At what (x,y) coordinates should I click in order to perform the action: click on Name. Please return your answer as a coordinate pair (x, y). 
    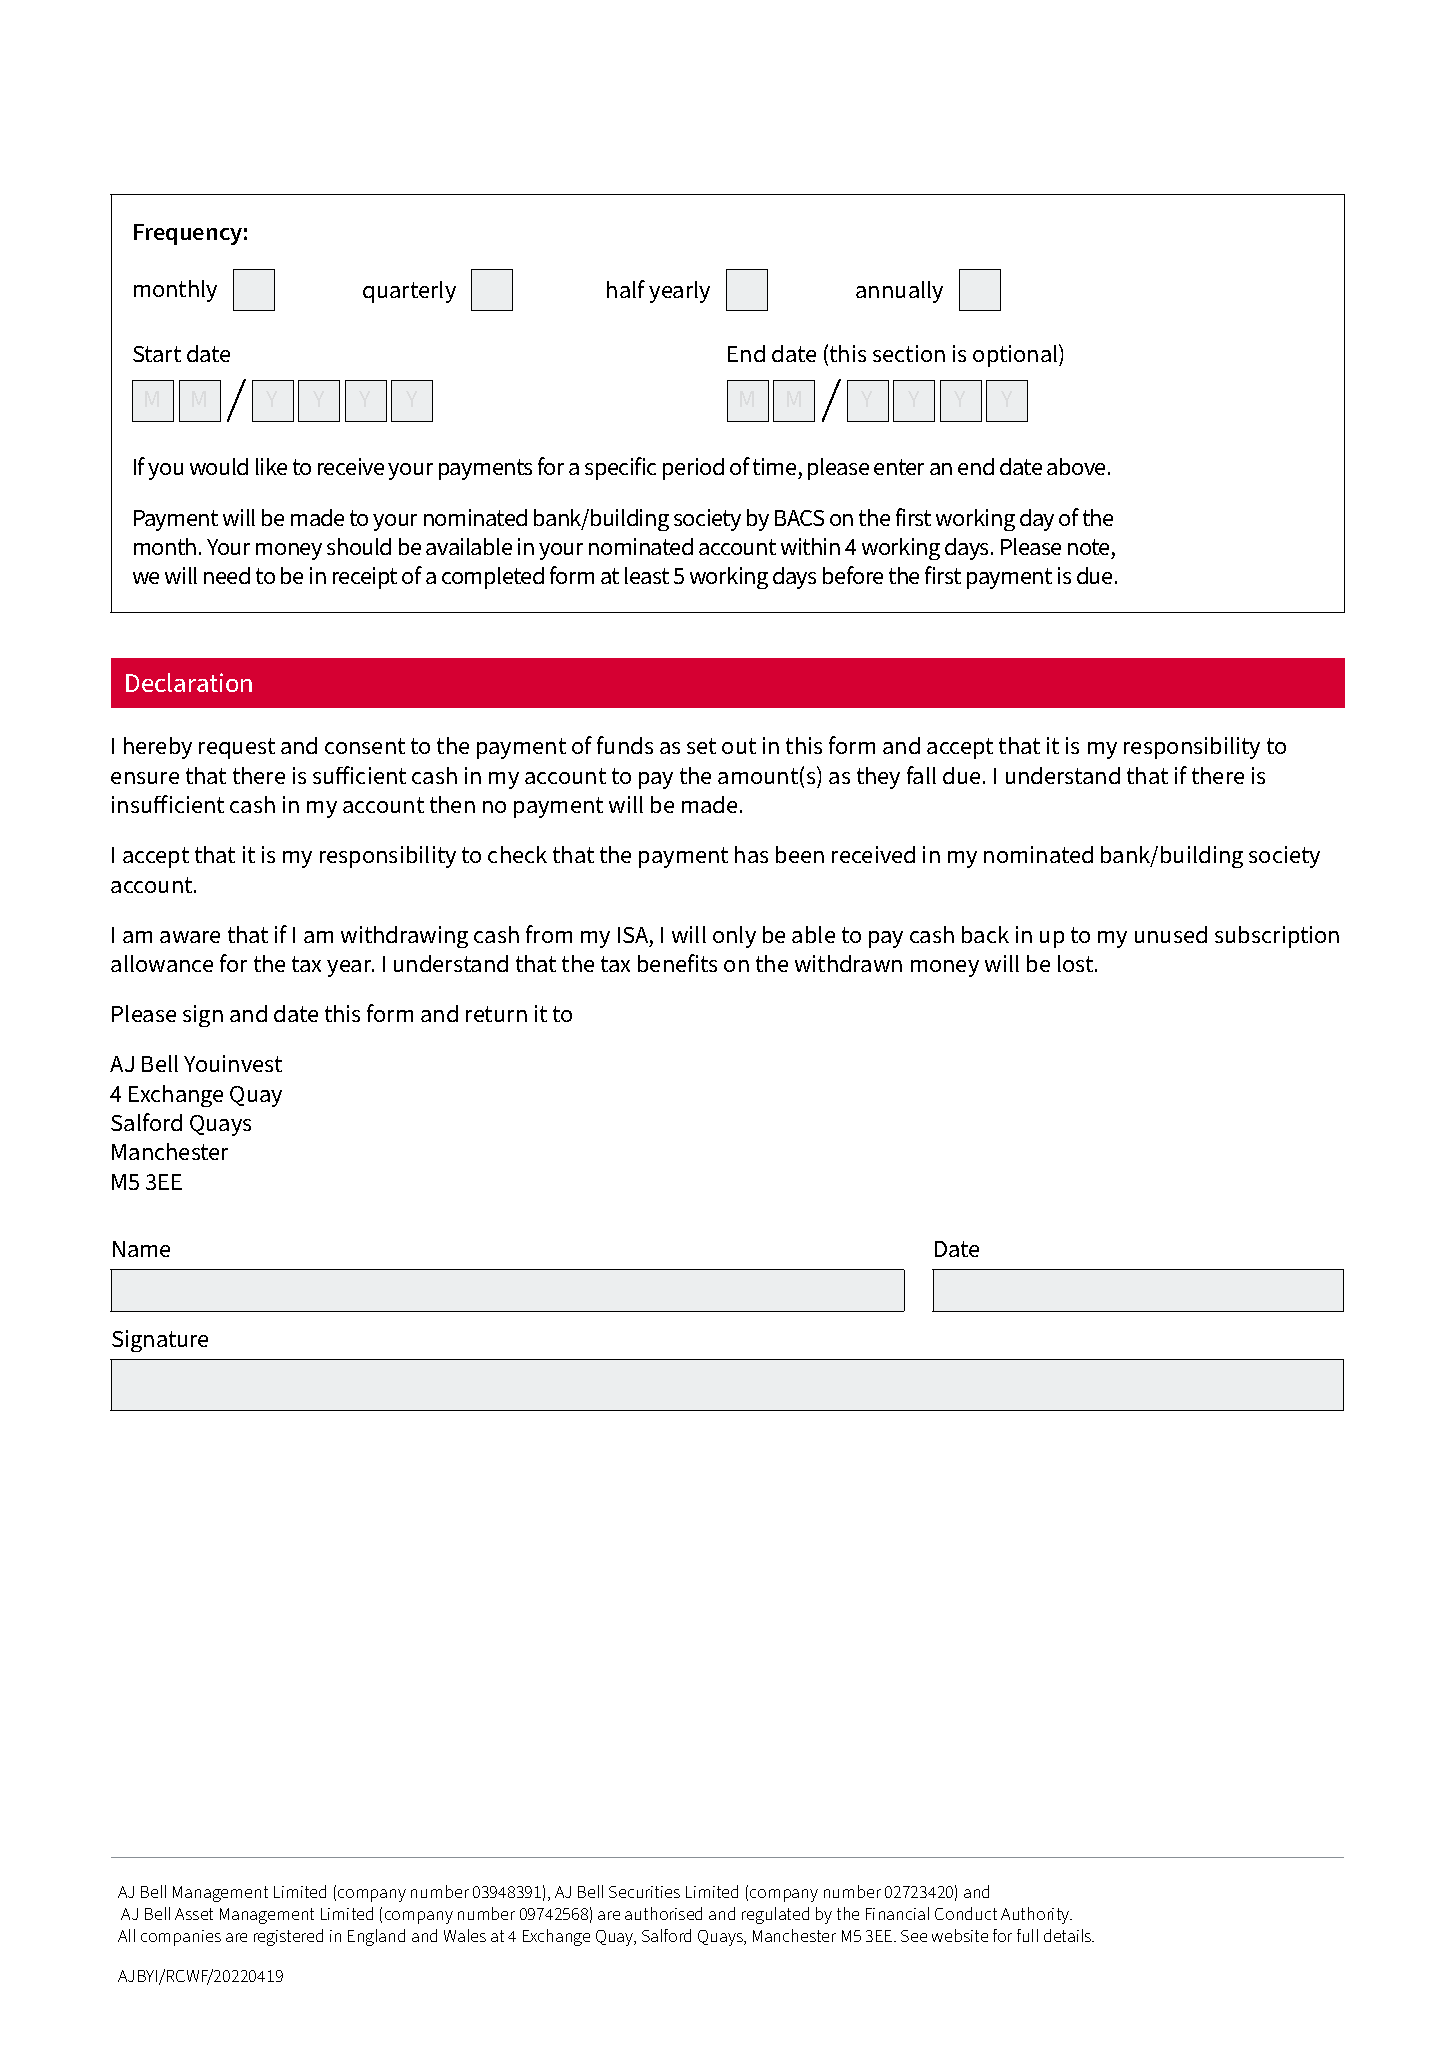
    Looking at the image, I should click on (141, 1249).
